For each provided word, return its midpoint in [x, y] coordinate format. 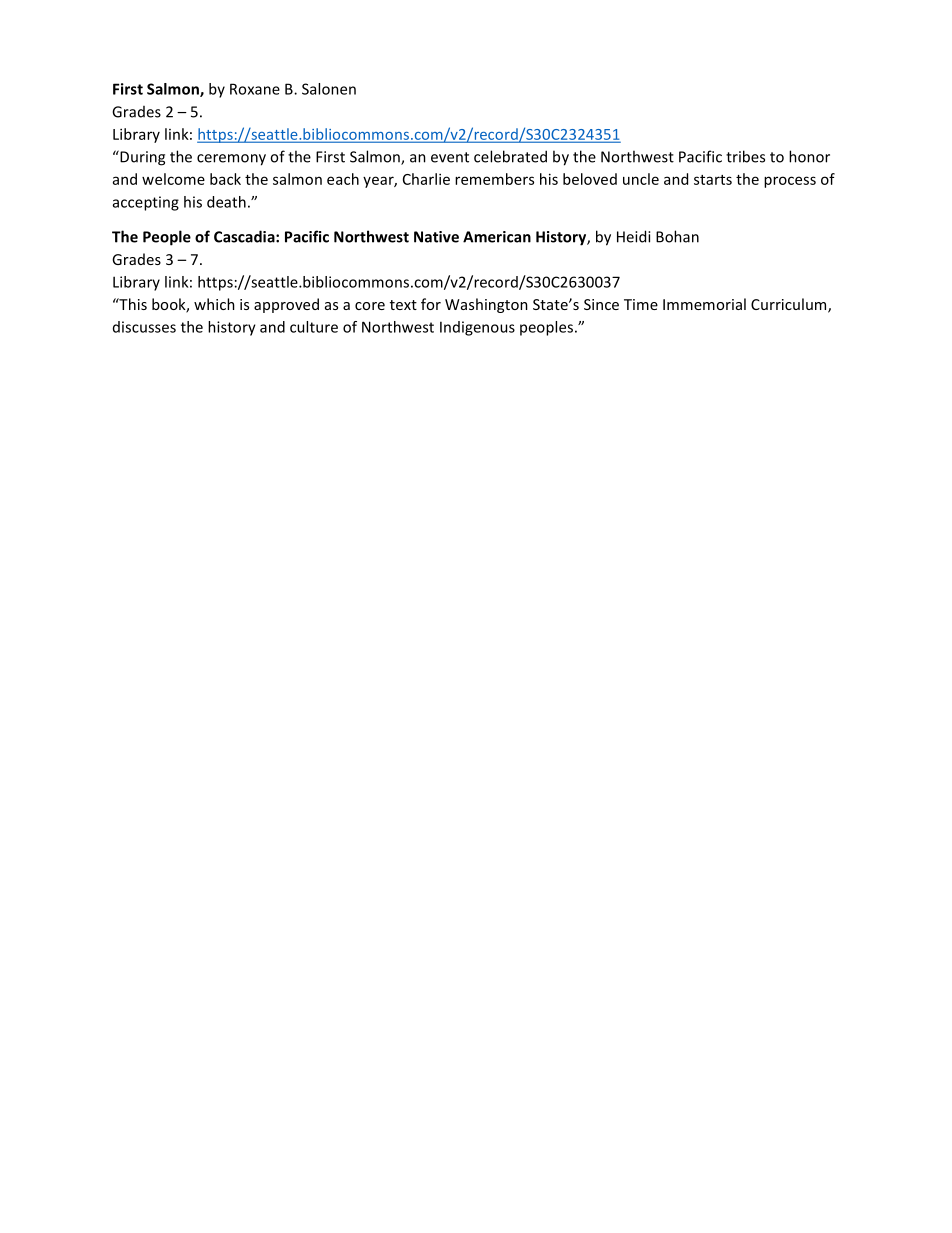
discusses [144, 327]
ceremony [231, 160]
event [450, 157]
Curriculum [790, 305]
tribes [745, 156]
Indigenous [477, 328]
